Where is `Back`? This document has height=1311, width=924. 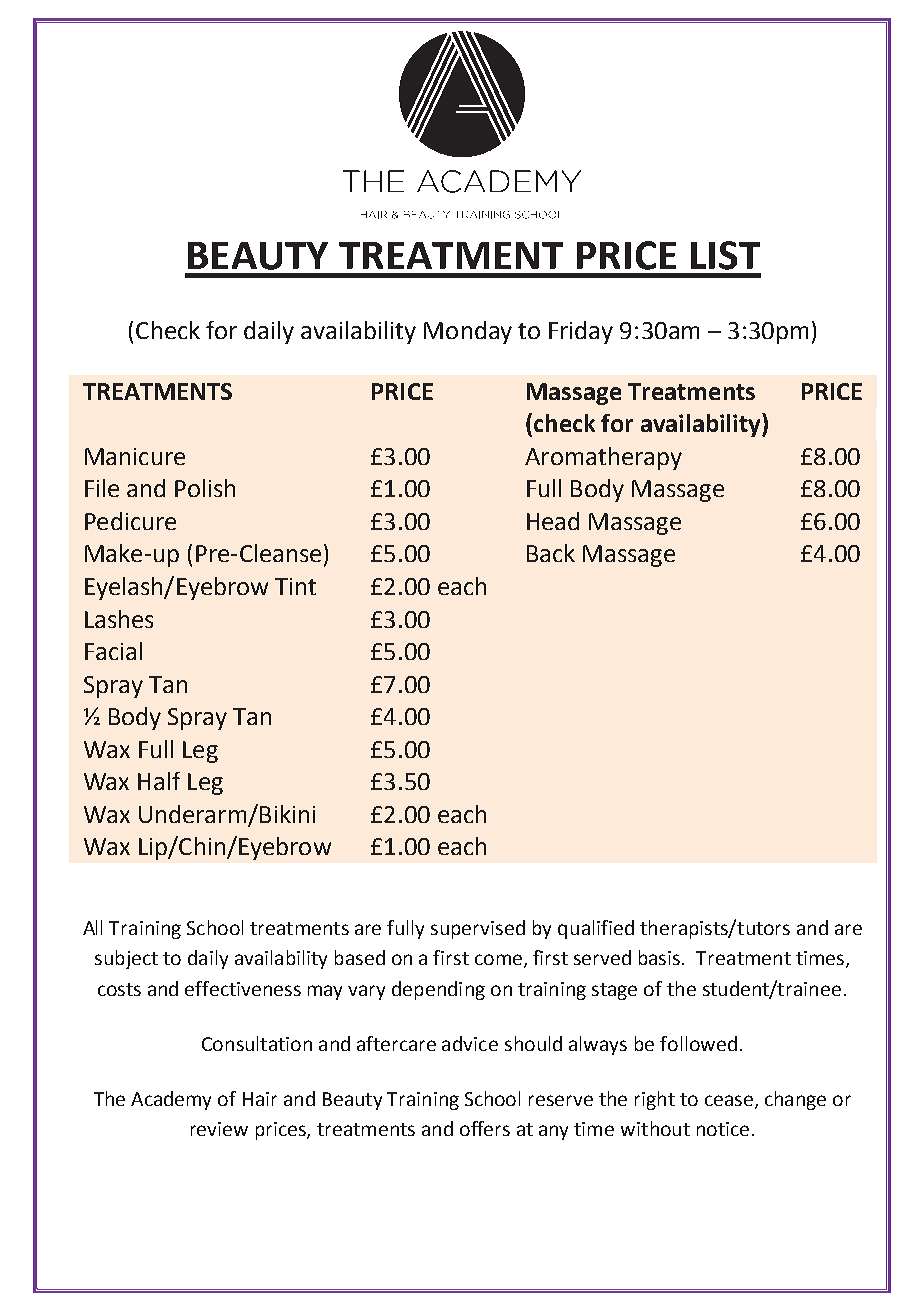 Back is located at coordinates (551, 553).
